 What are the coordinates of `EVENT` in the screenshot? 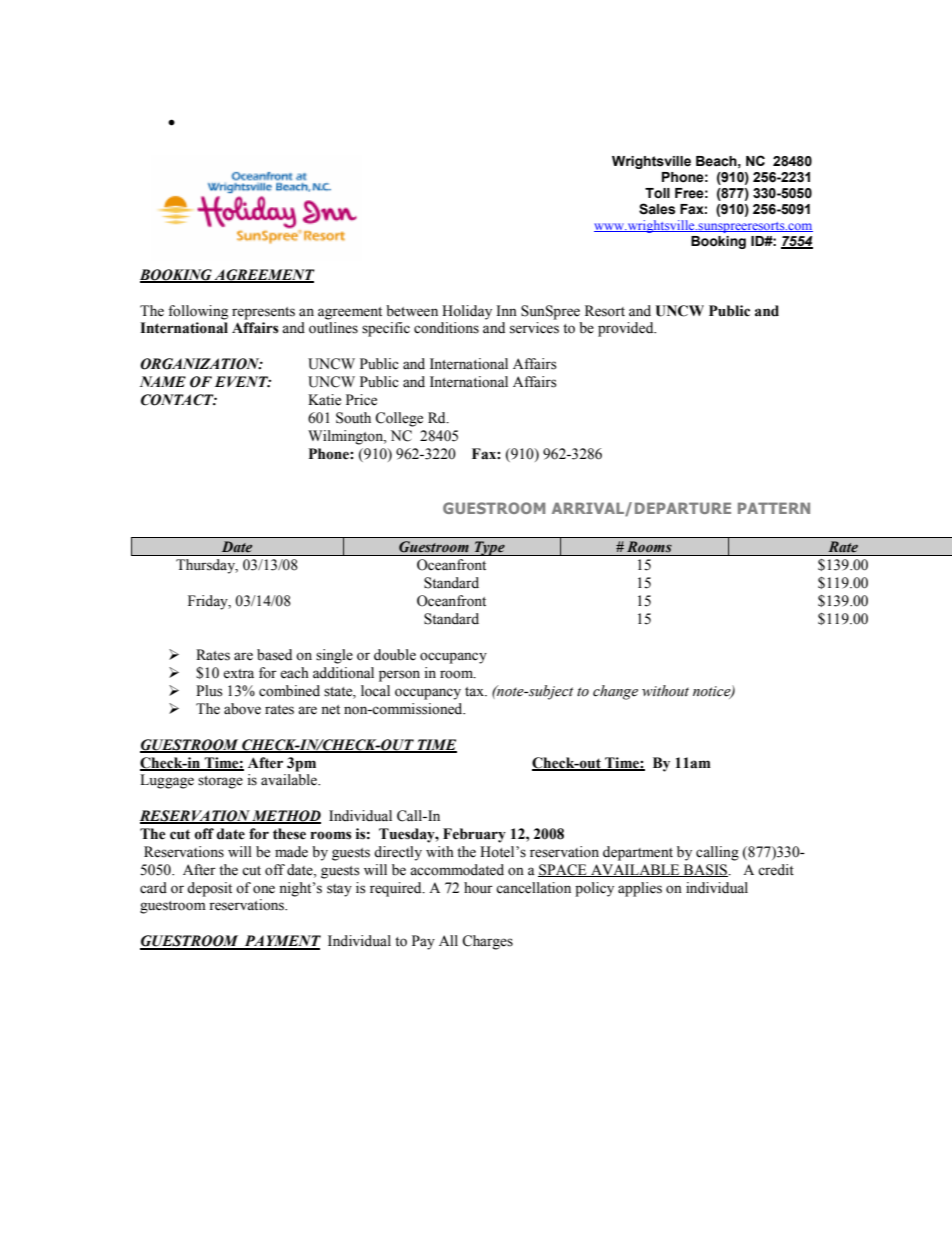 It's located at (243, 382).
